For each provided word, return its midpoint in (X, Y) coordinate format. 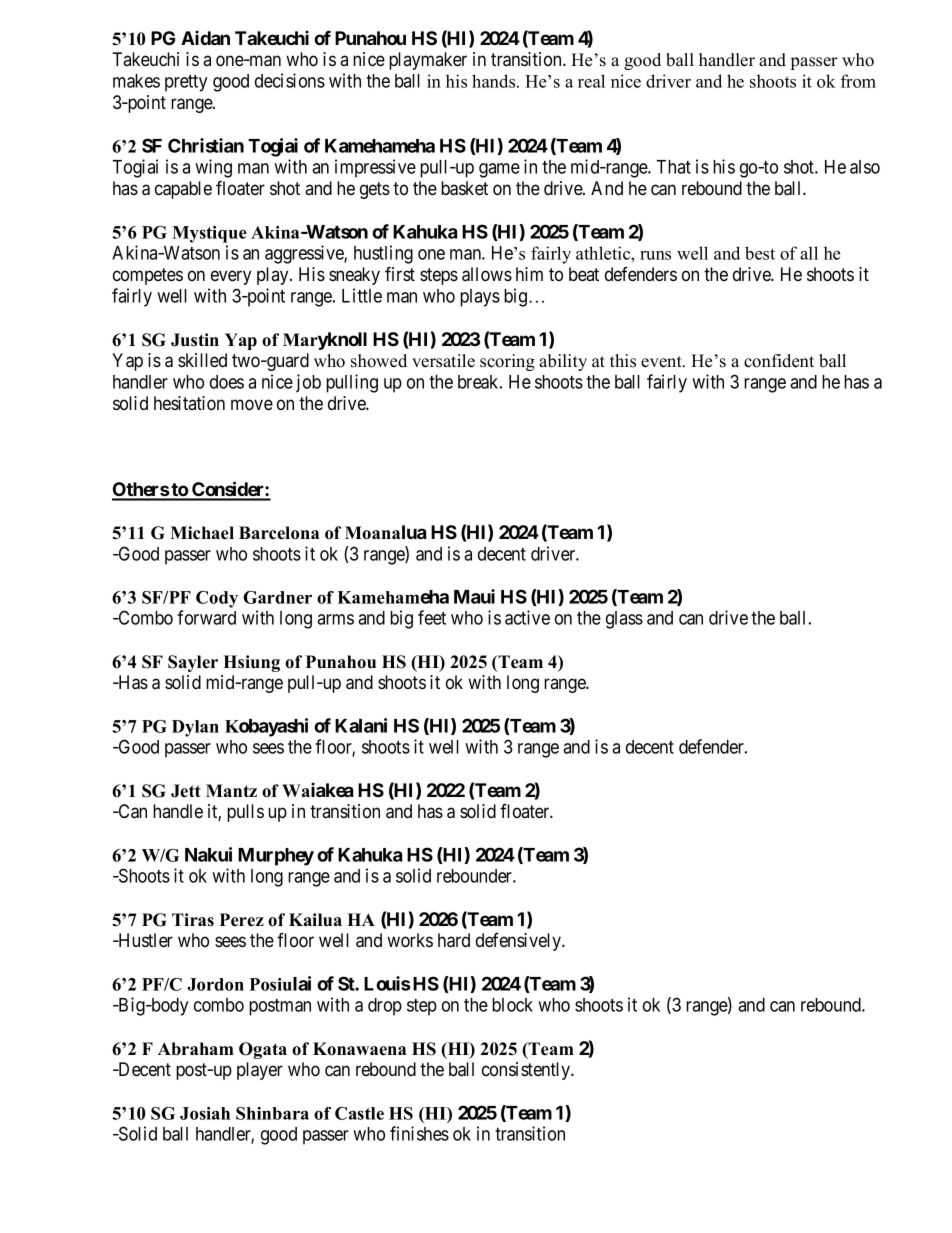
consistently (527, 1071)
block (512, 1005)
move (252, 405)
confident (779, 361)
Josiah (205, 1113)
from (858, 81)
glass (624, 620)
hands (495, 81)
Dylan (195, 728)
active (527, 617)
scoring (507, 362)
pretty (186, 83)
